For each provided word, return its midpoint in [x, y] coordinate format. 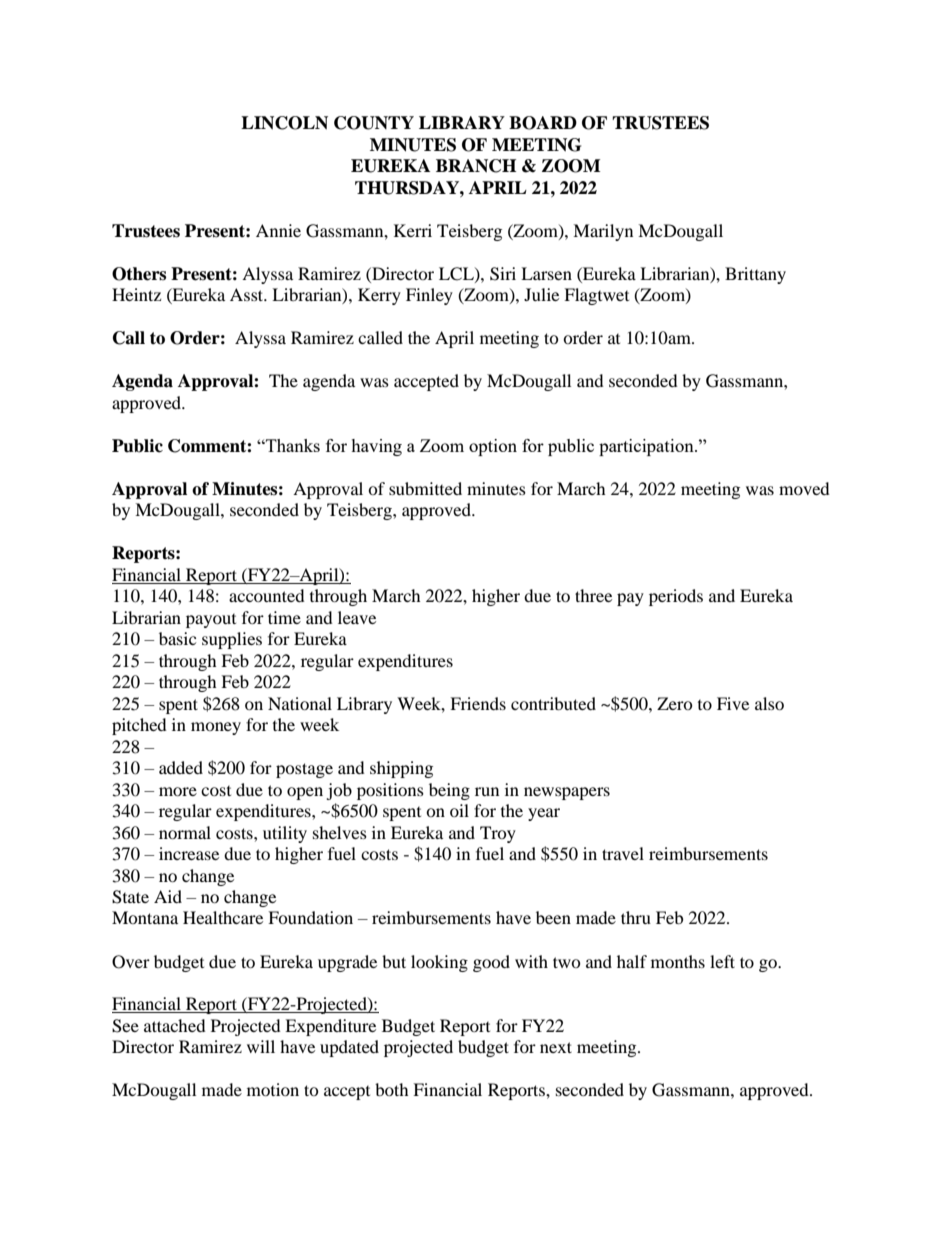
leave [357, 617]
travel [623, 853]
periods [676, 597]
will [261, 1046]
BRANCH [476, 166]
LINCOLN [284, 123]
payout [211, 621]
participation [647, 447]
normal [185, 832]
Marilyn [603, 232]
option [493, 447]
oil [459, 810]
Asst [248, 294]
